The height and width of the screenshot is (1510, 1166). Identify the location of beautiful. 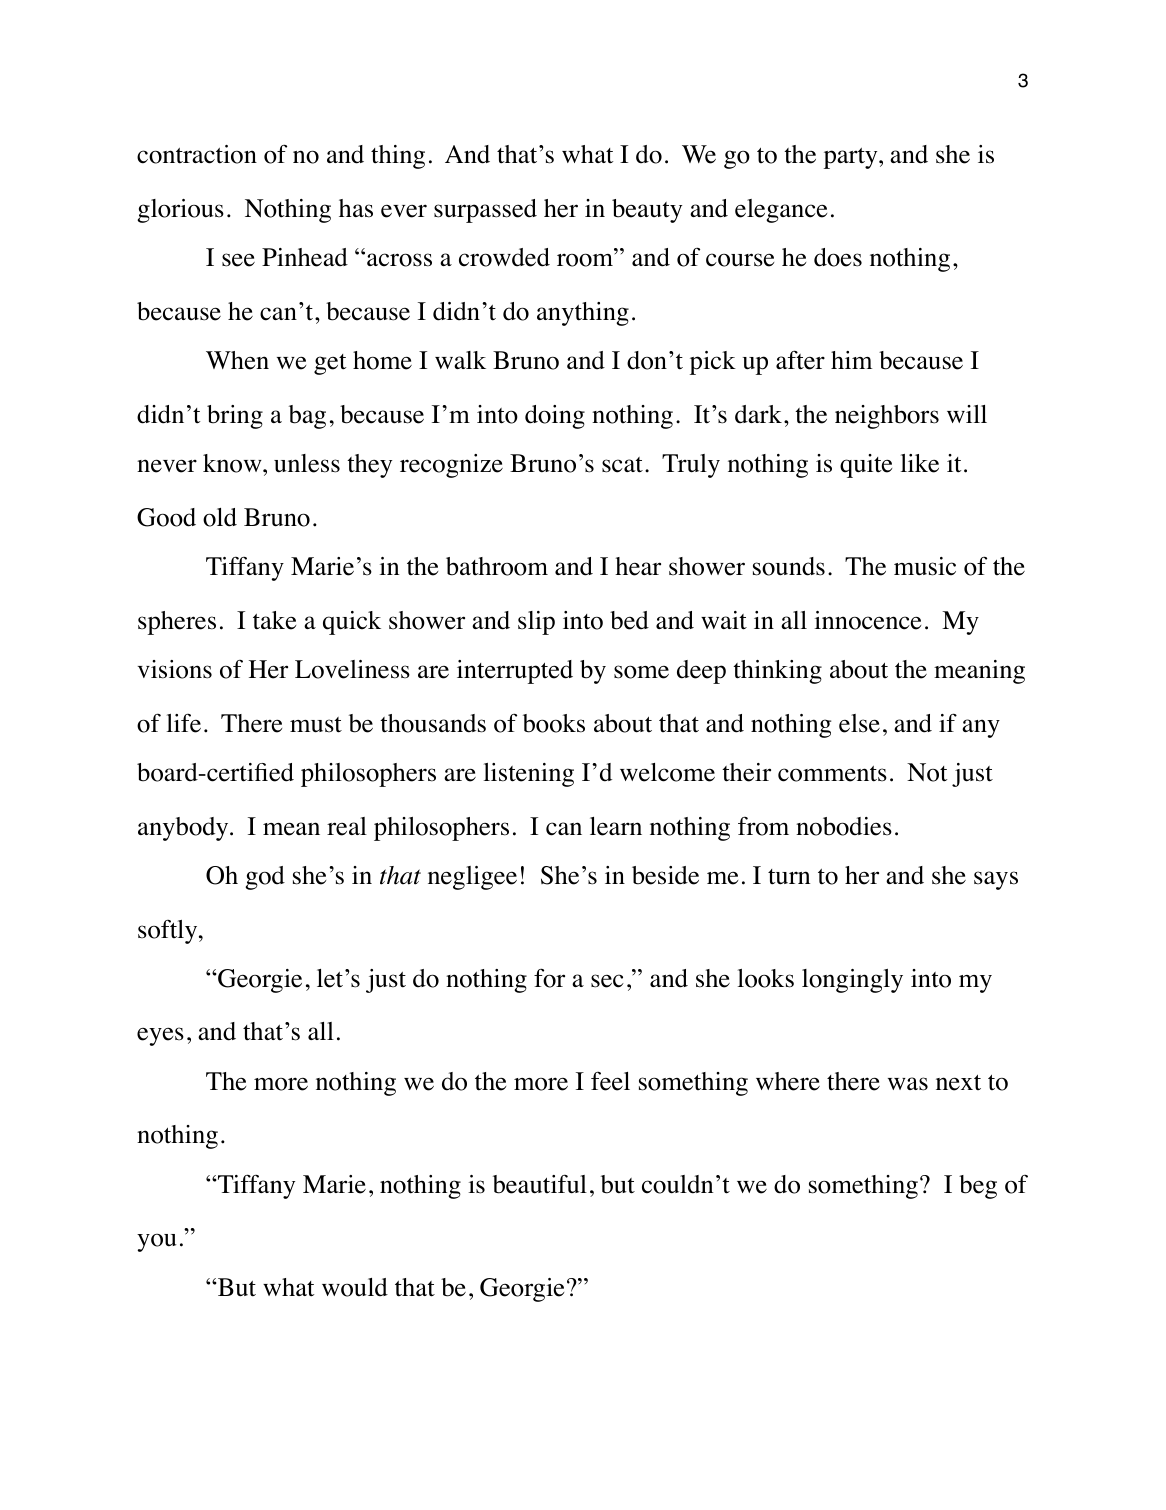
(540, 1184).
